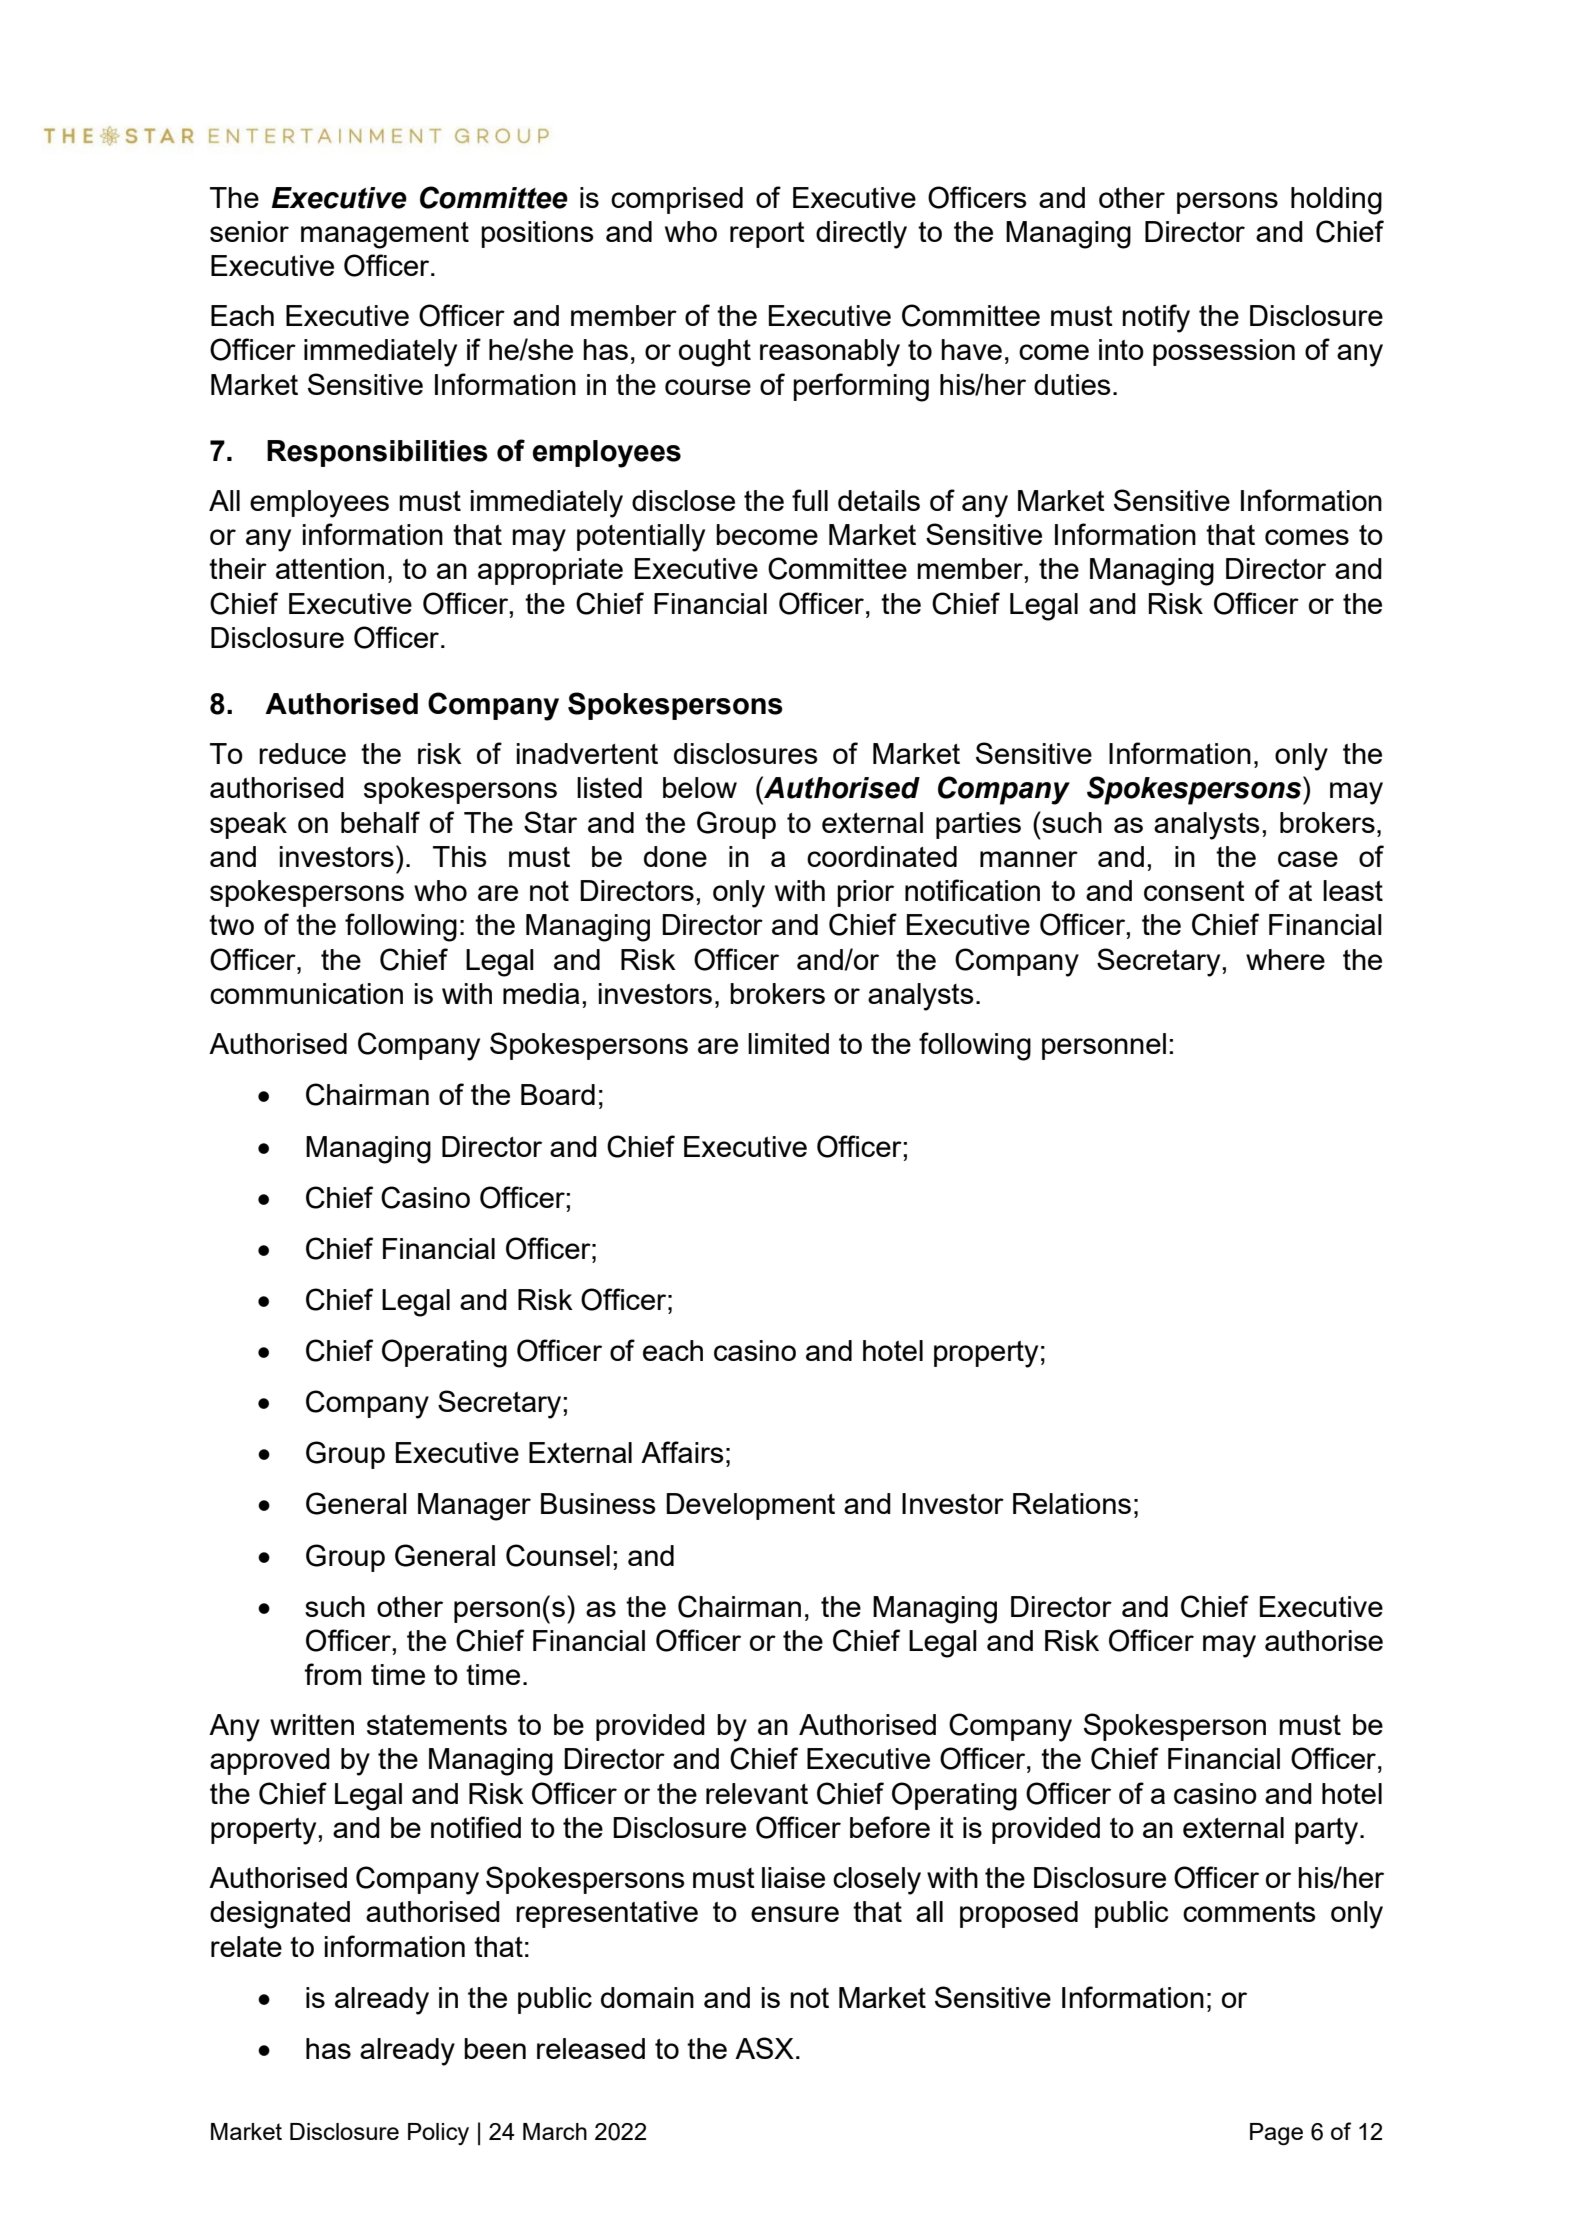 This screenshot has height=2220, width=1570. Describe the element at coordinates (788, 1043) in the screenshot. I see `limited` at that location.
